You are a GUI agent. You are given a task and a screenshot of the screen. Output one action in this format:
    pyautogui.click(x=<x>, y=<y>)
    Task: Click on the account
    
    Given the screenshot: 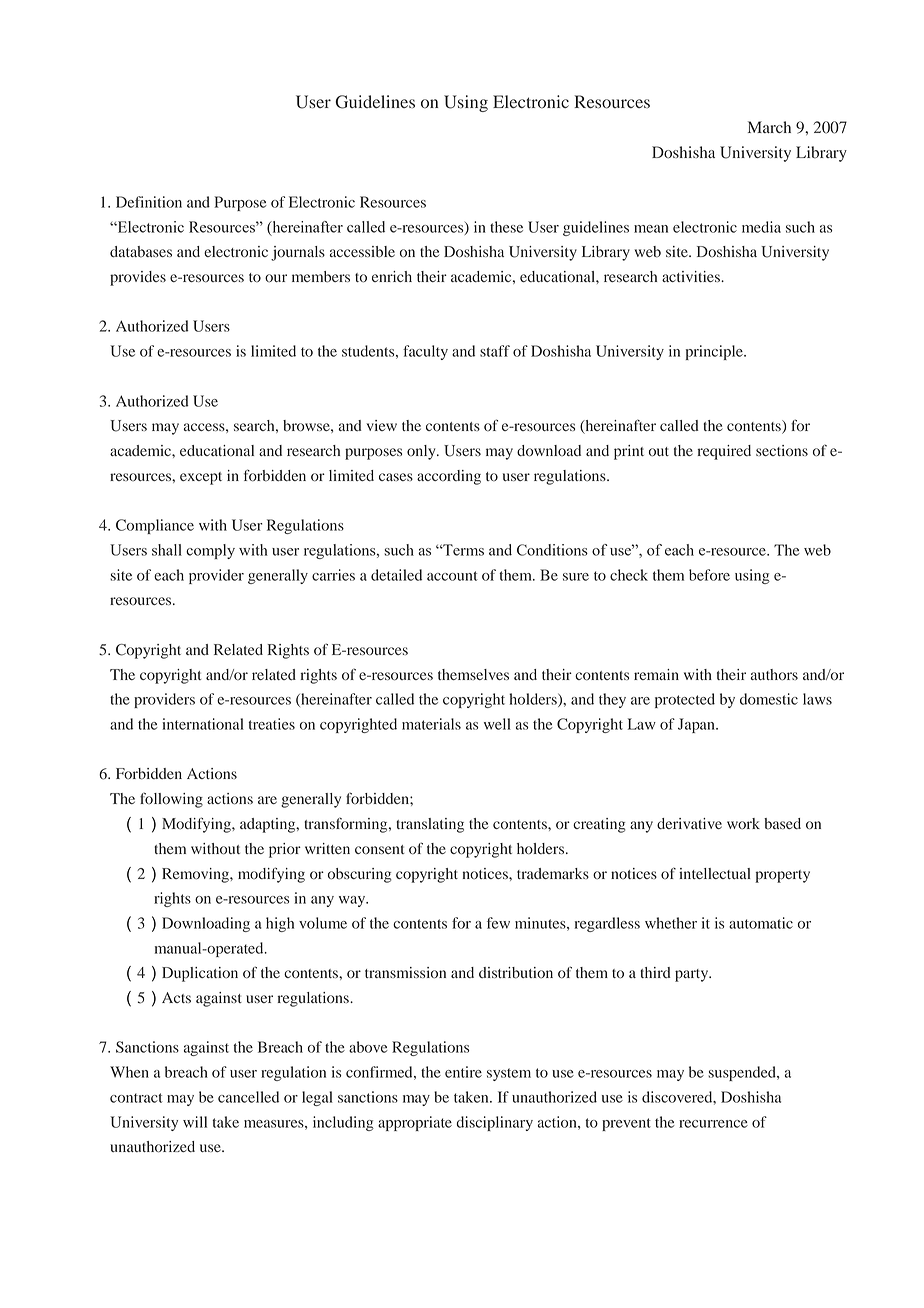 What is the action you would take?
    pyautogui.click(x=452, y=576)
